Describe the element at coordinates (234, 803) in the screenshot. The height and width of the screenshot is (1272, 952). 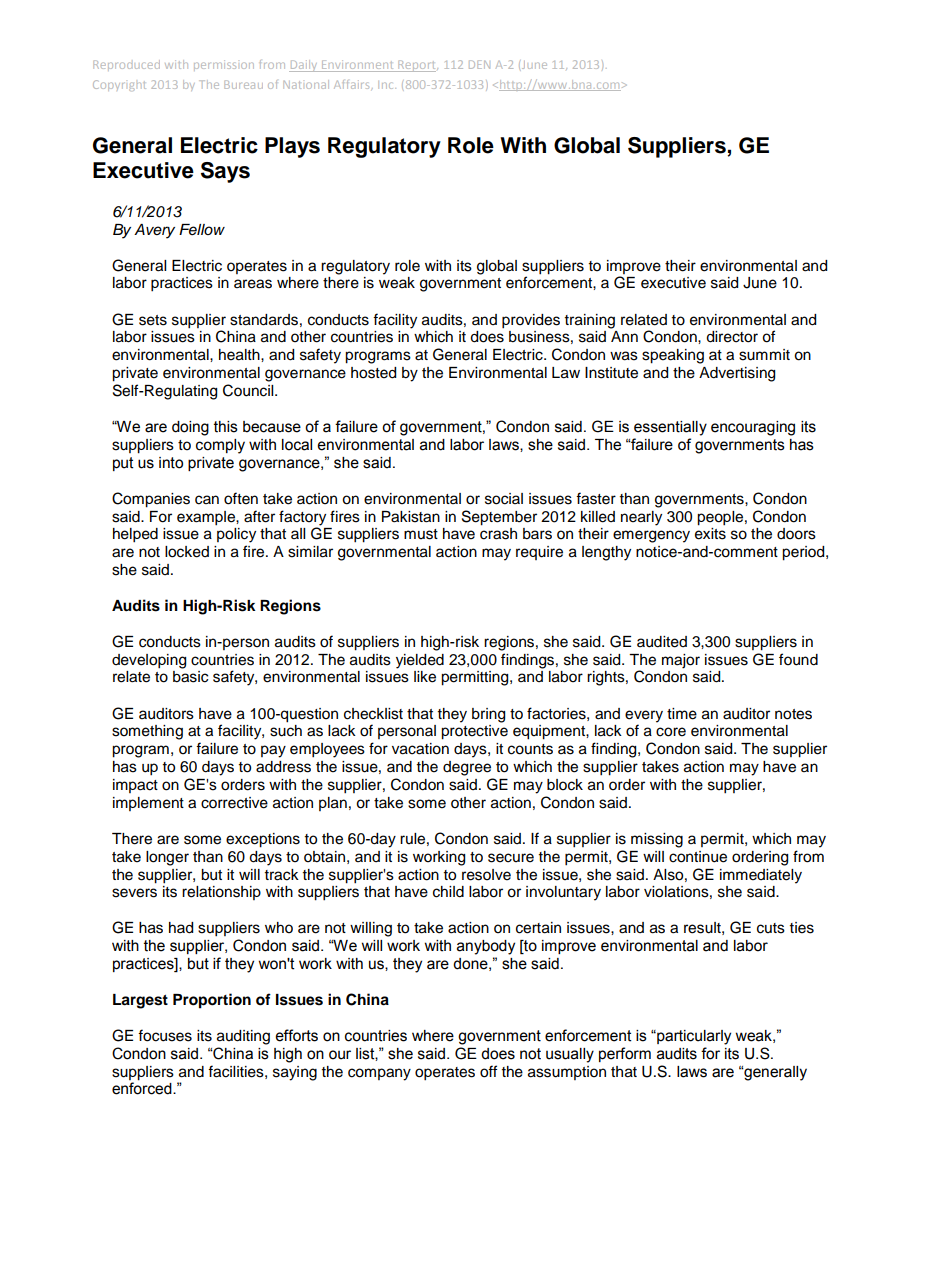
I see `corrective` at that location.
